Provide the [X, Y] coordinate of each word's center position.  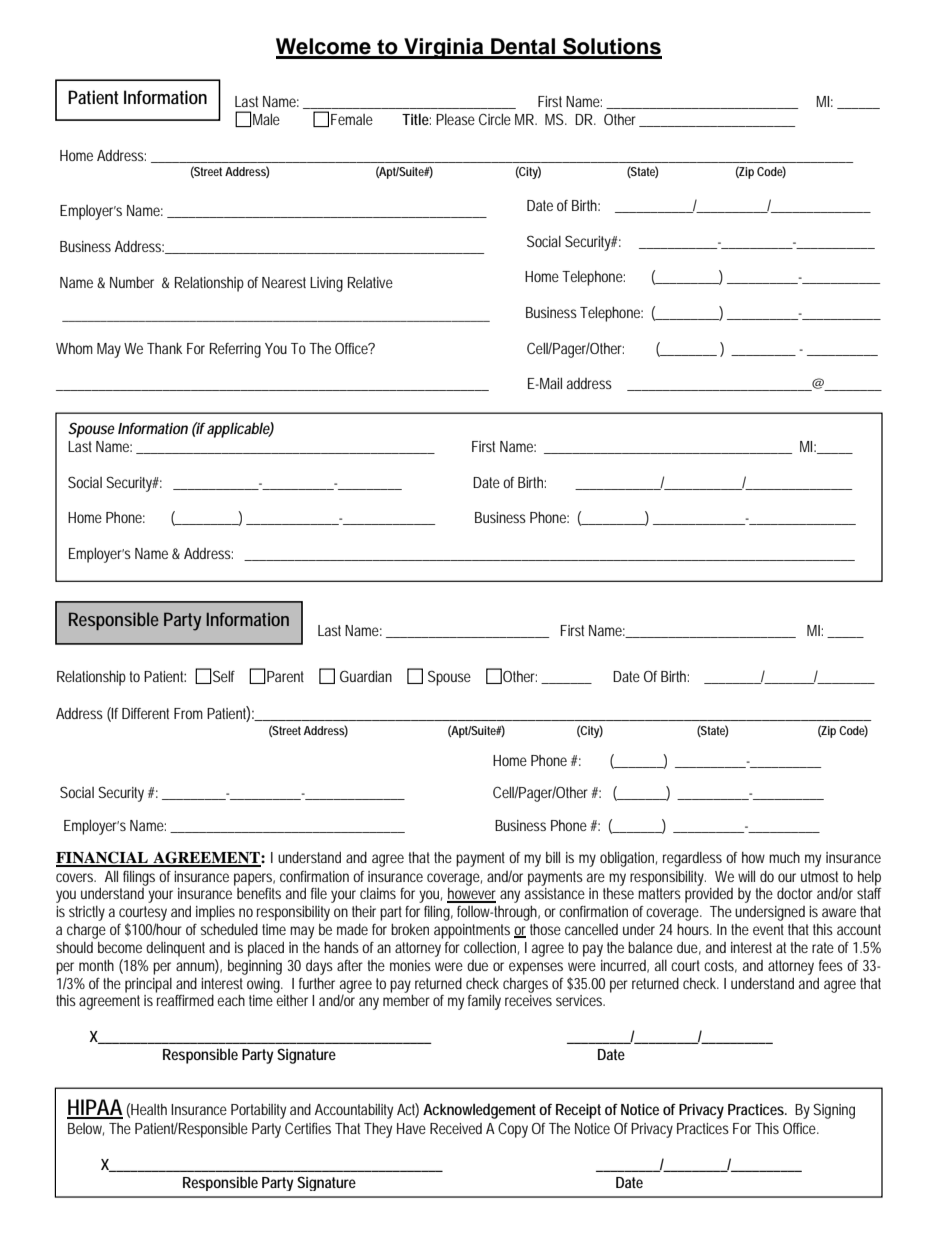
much [784, 857]
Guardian [366, 676]
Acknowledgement [479, 1111]
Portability [258, 1111]
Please [455, 119]
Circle [495, 119]
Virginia [444, 48]
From [188, 713]
